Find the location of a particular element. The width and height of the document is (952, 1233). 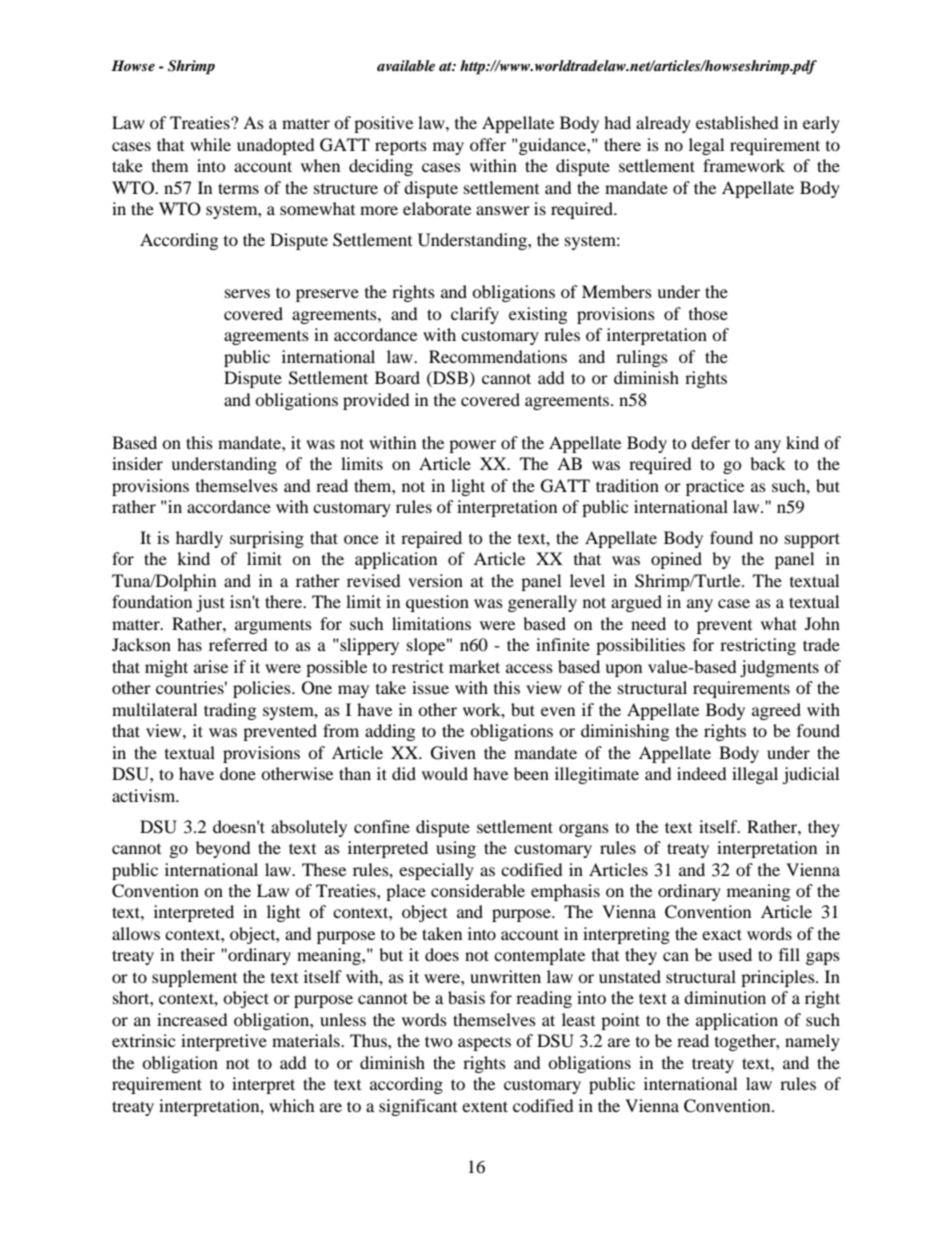

just is located at coordinates (210, 603).
